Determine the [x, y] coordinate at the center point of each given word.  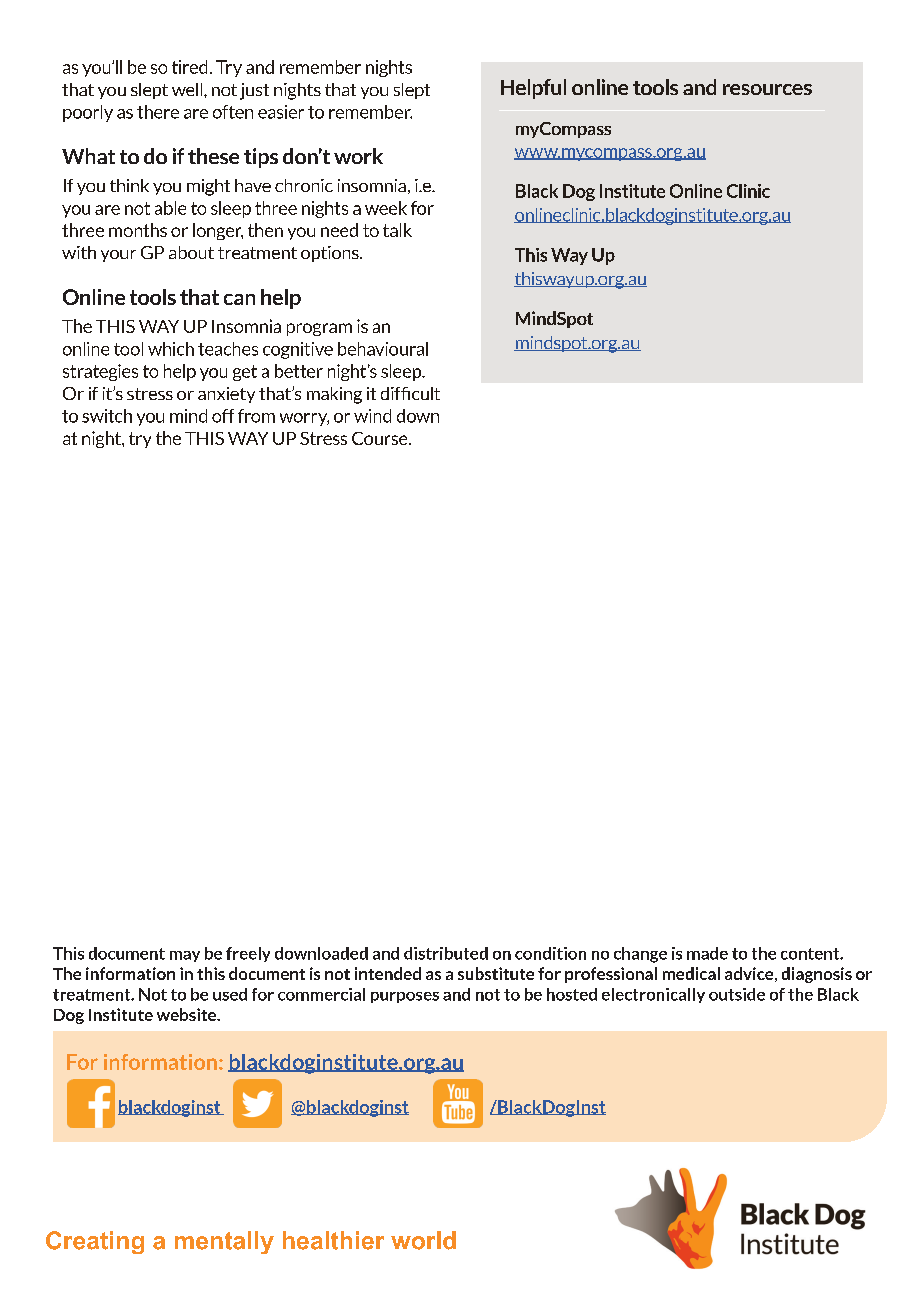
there [158, 112]
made [707, 953]
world [423, 1240]
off [223, 416]
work [358, 156]
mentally [224, 1242]
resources [767, 89]
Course [381, 438]
